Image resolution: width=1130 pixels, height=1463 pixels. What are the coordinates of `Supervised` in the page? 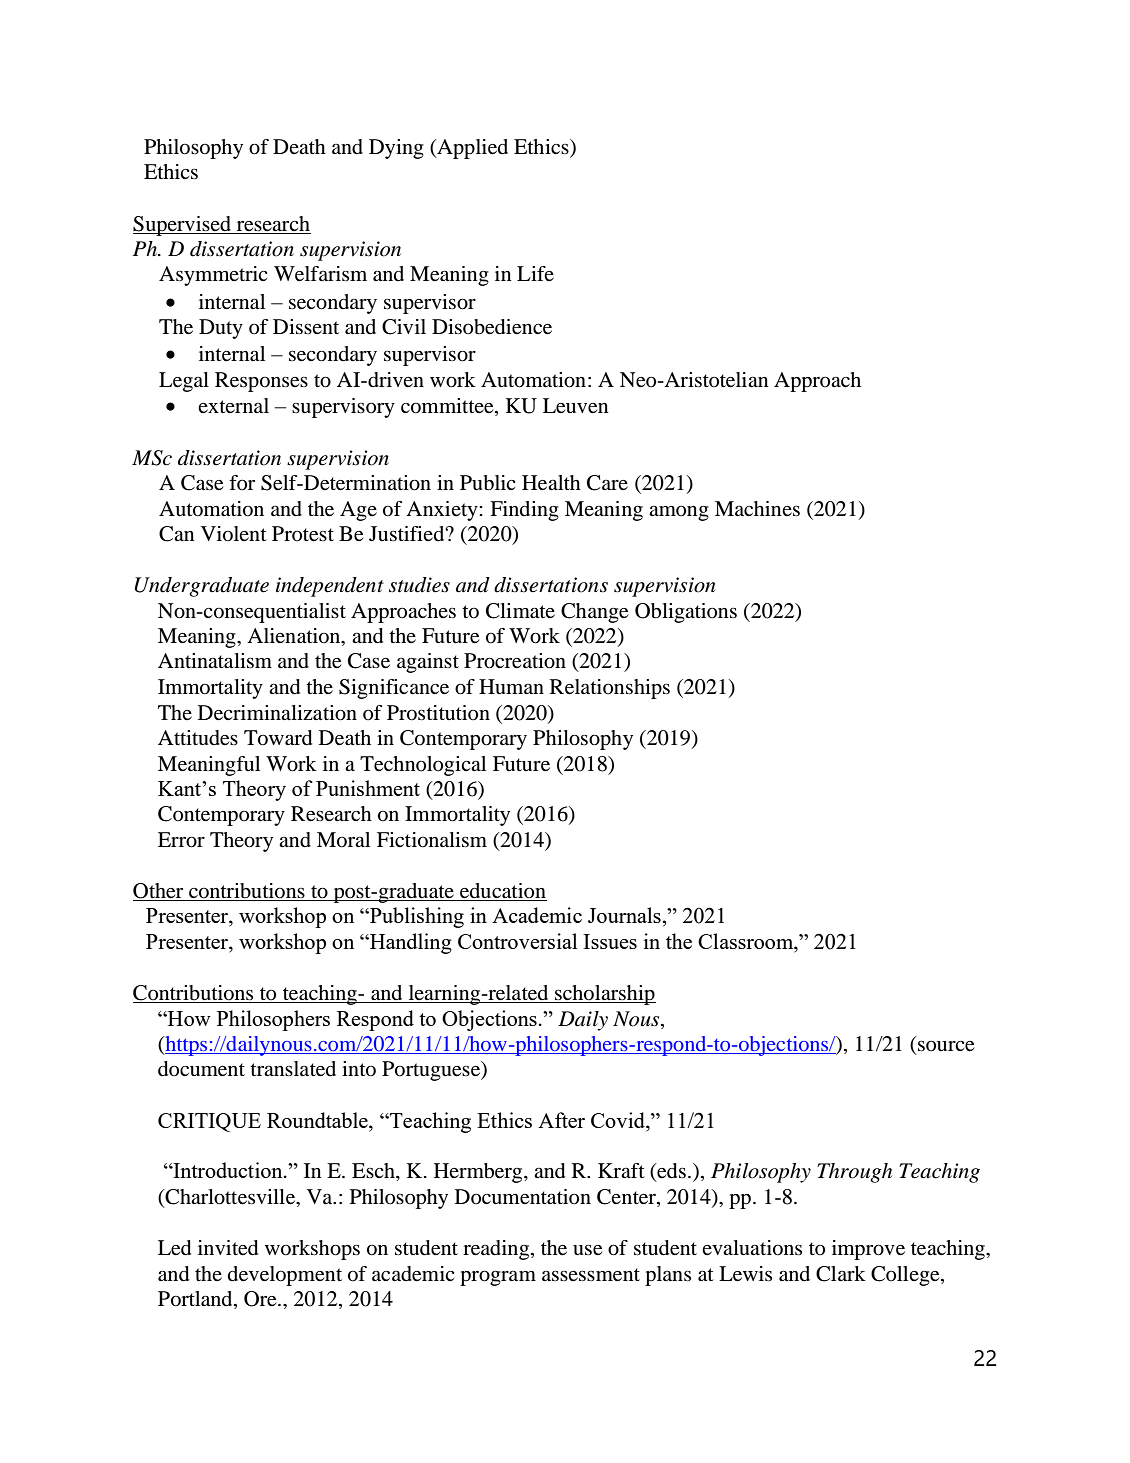 It's located at (183, 226).
